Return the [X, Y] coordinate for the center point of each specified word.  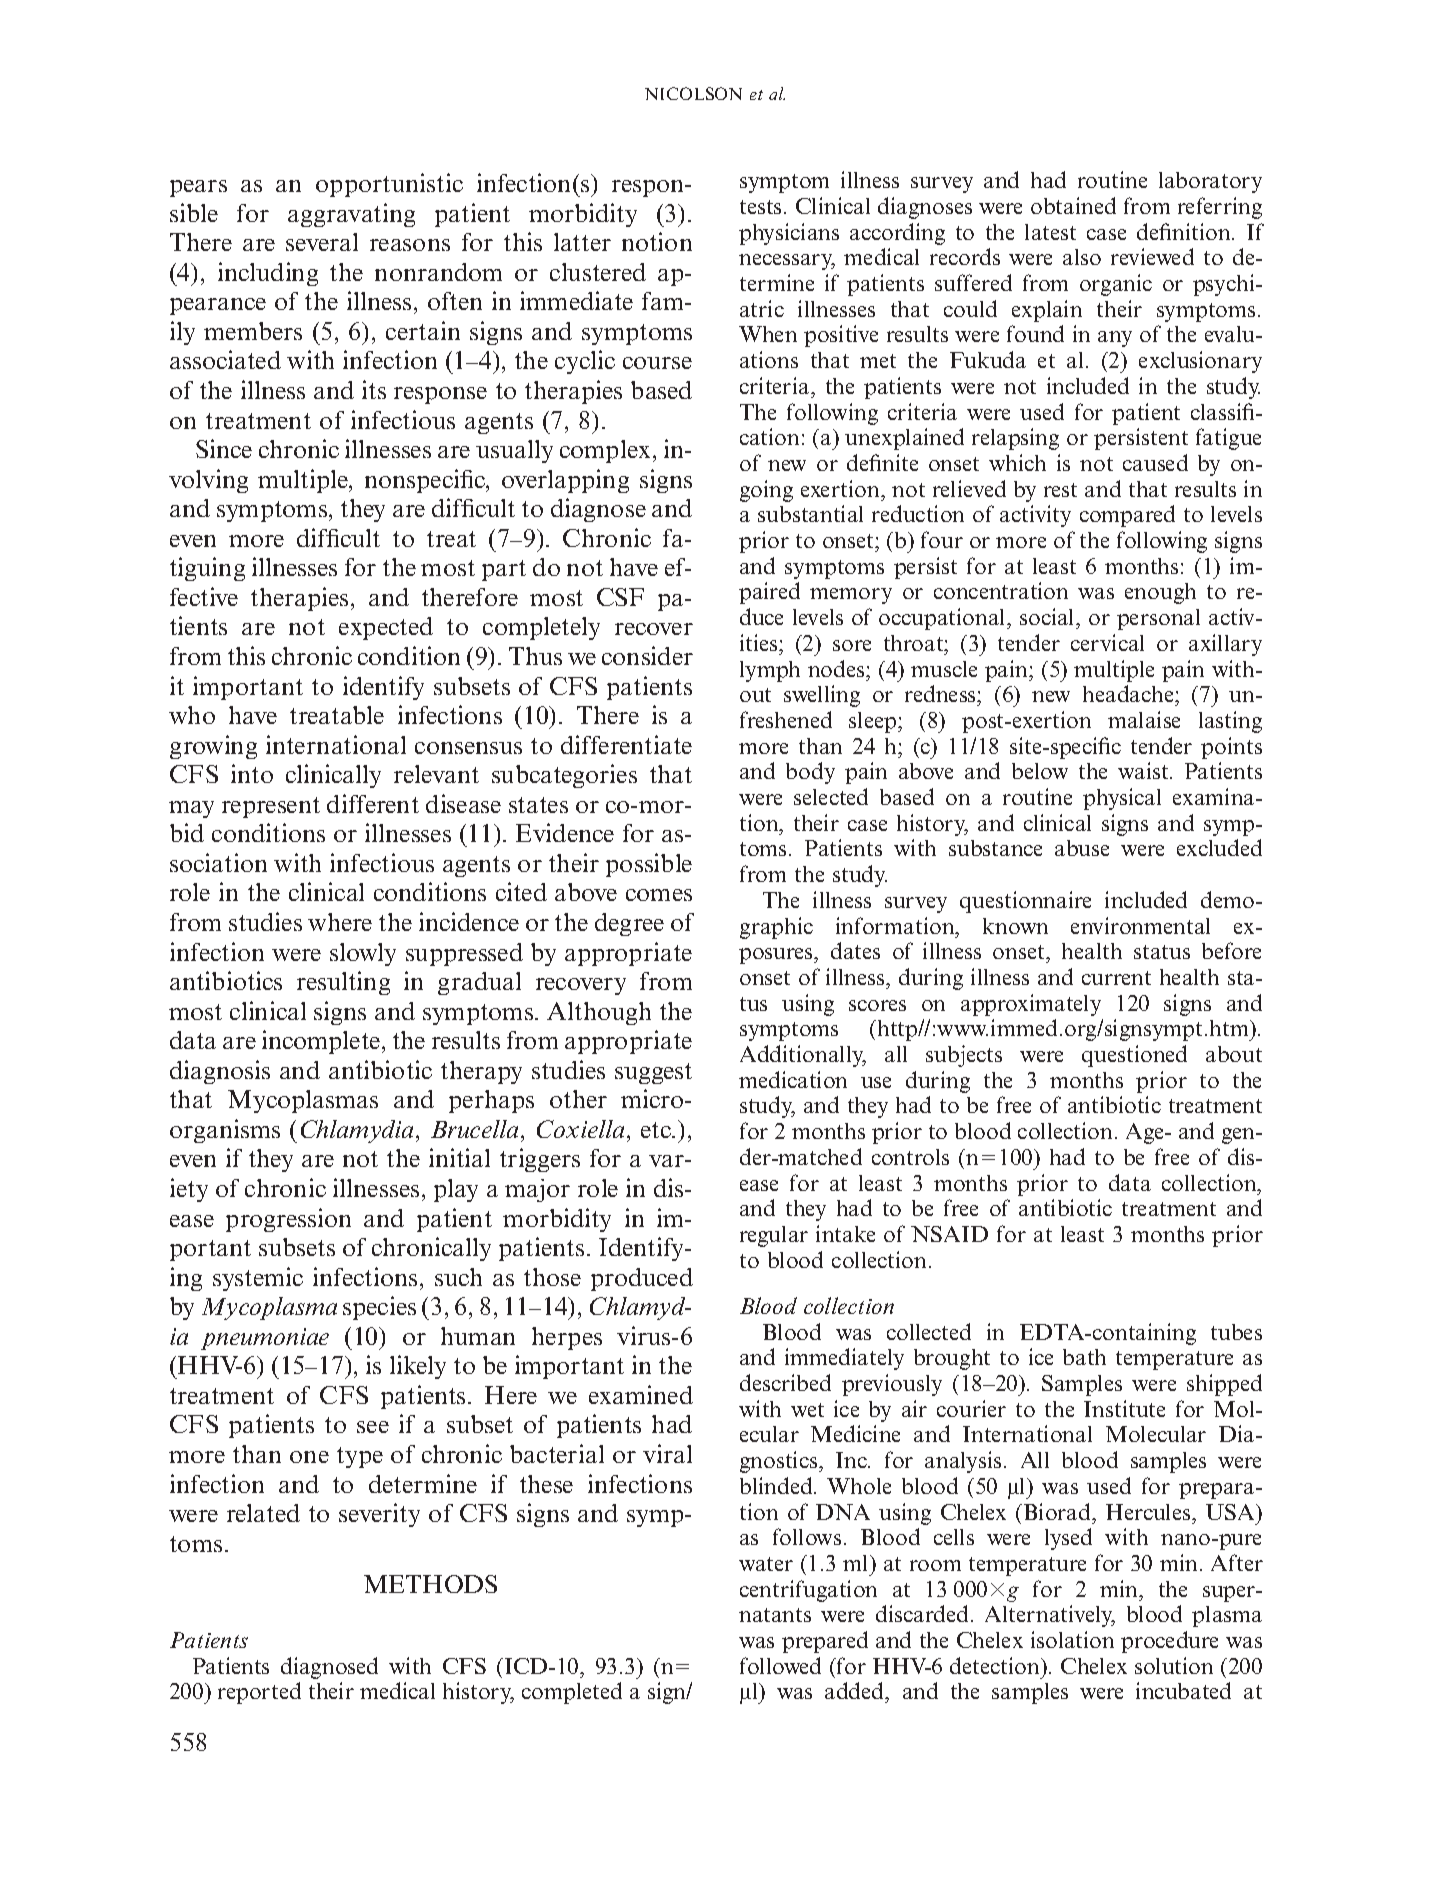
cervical [1107, 642]
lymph [770, 671]
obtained [1073, 205]
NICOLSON [693, 93]
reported [259, 1693]
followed [780, 1665]
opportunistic [389, 185]
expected [386, 628]
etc [657, 1130]
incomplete [322, 1042]
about [1234, 1054]
